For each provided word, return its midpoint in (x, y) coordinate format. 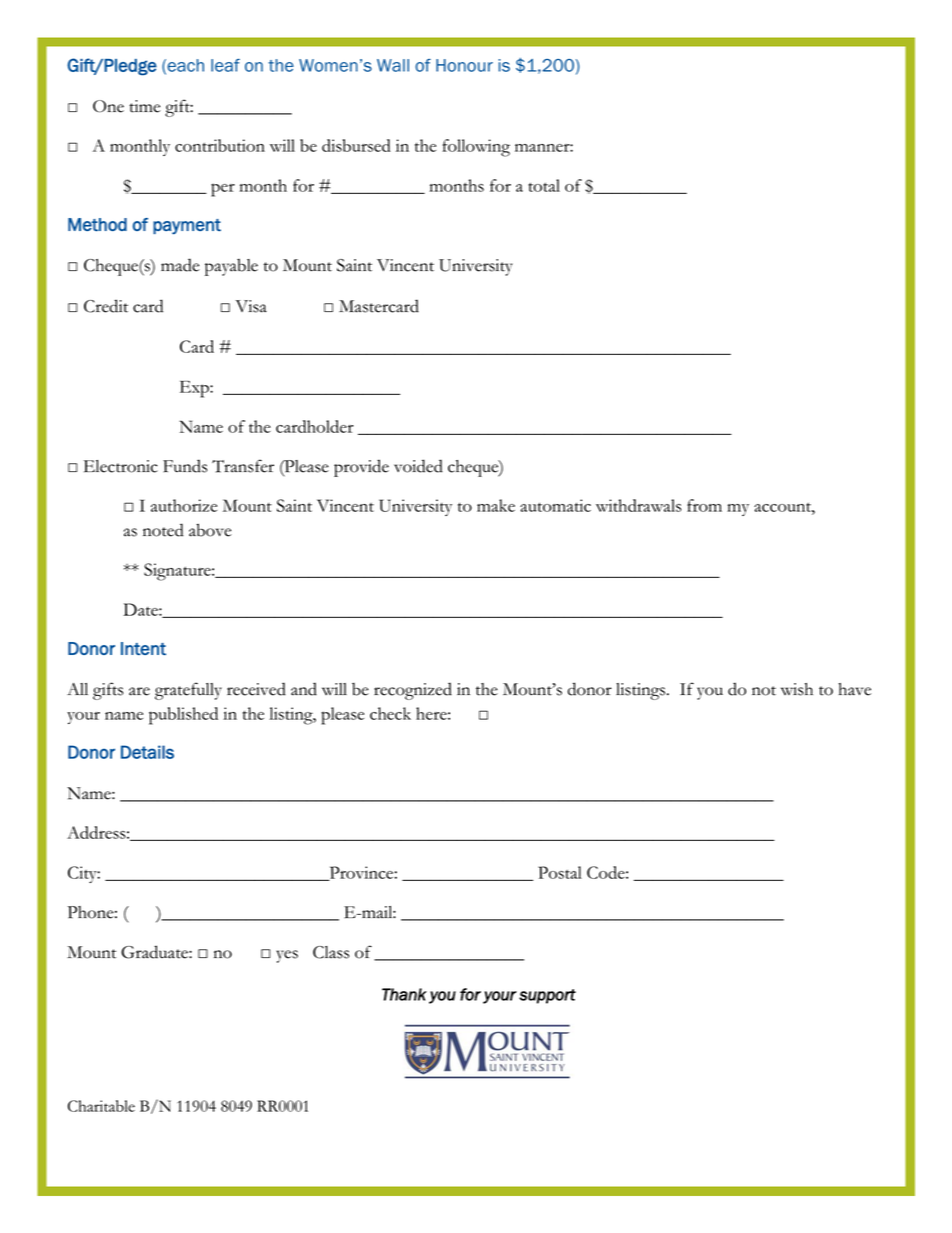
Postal (560, 872)
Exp (195, 389)
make (496, 505)
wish (797, 689)
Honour (464, 65)
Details (147, 752)
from (704, 505)
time (144, 106)
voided (418, 466)
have (854, 689)
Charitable (101, 1106)
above (210, 530)
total (544, 185)
